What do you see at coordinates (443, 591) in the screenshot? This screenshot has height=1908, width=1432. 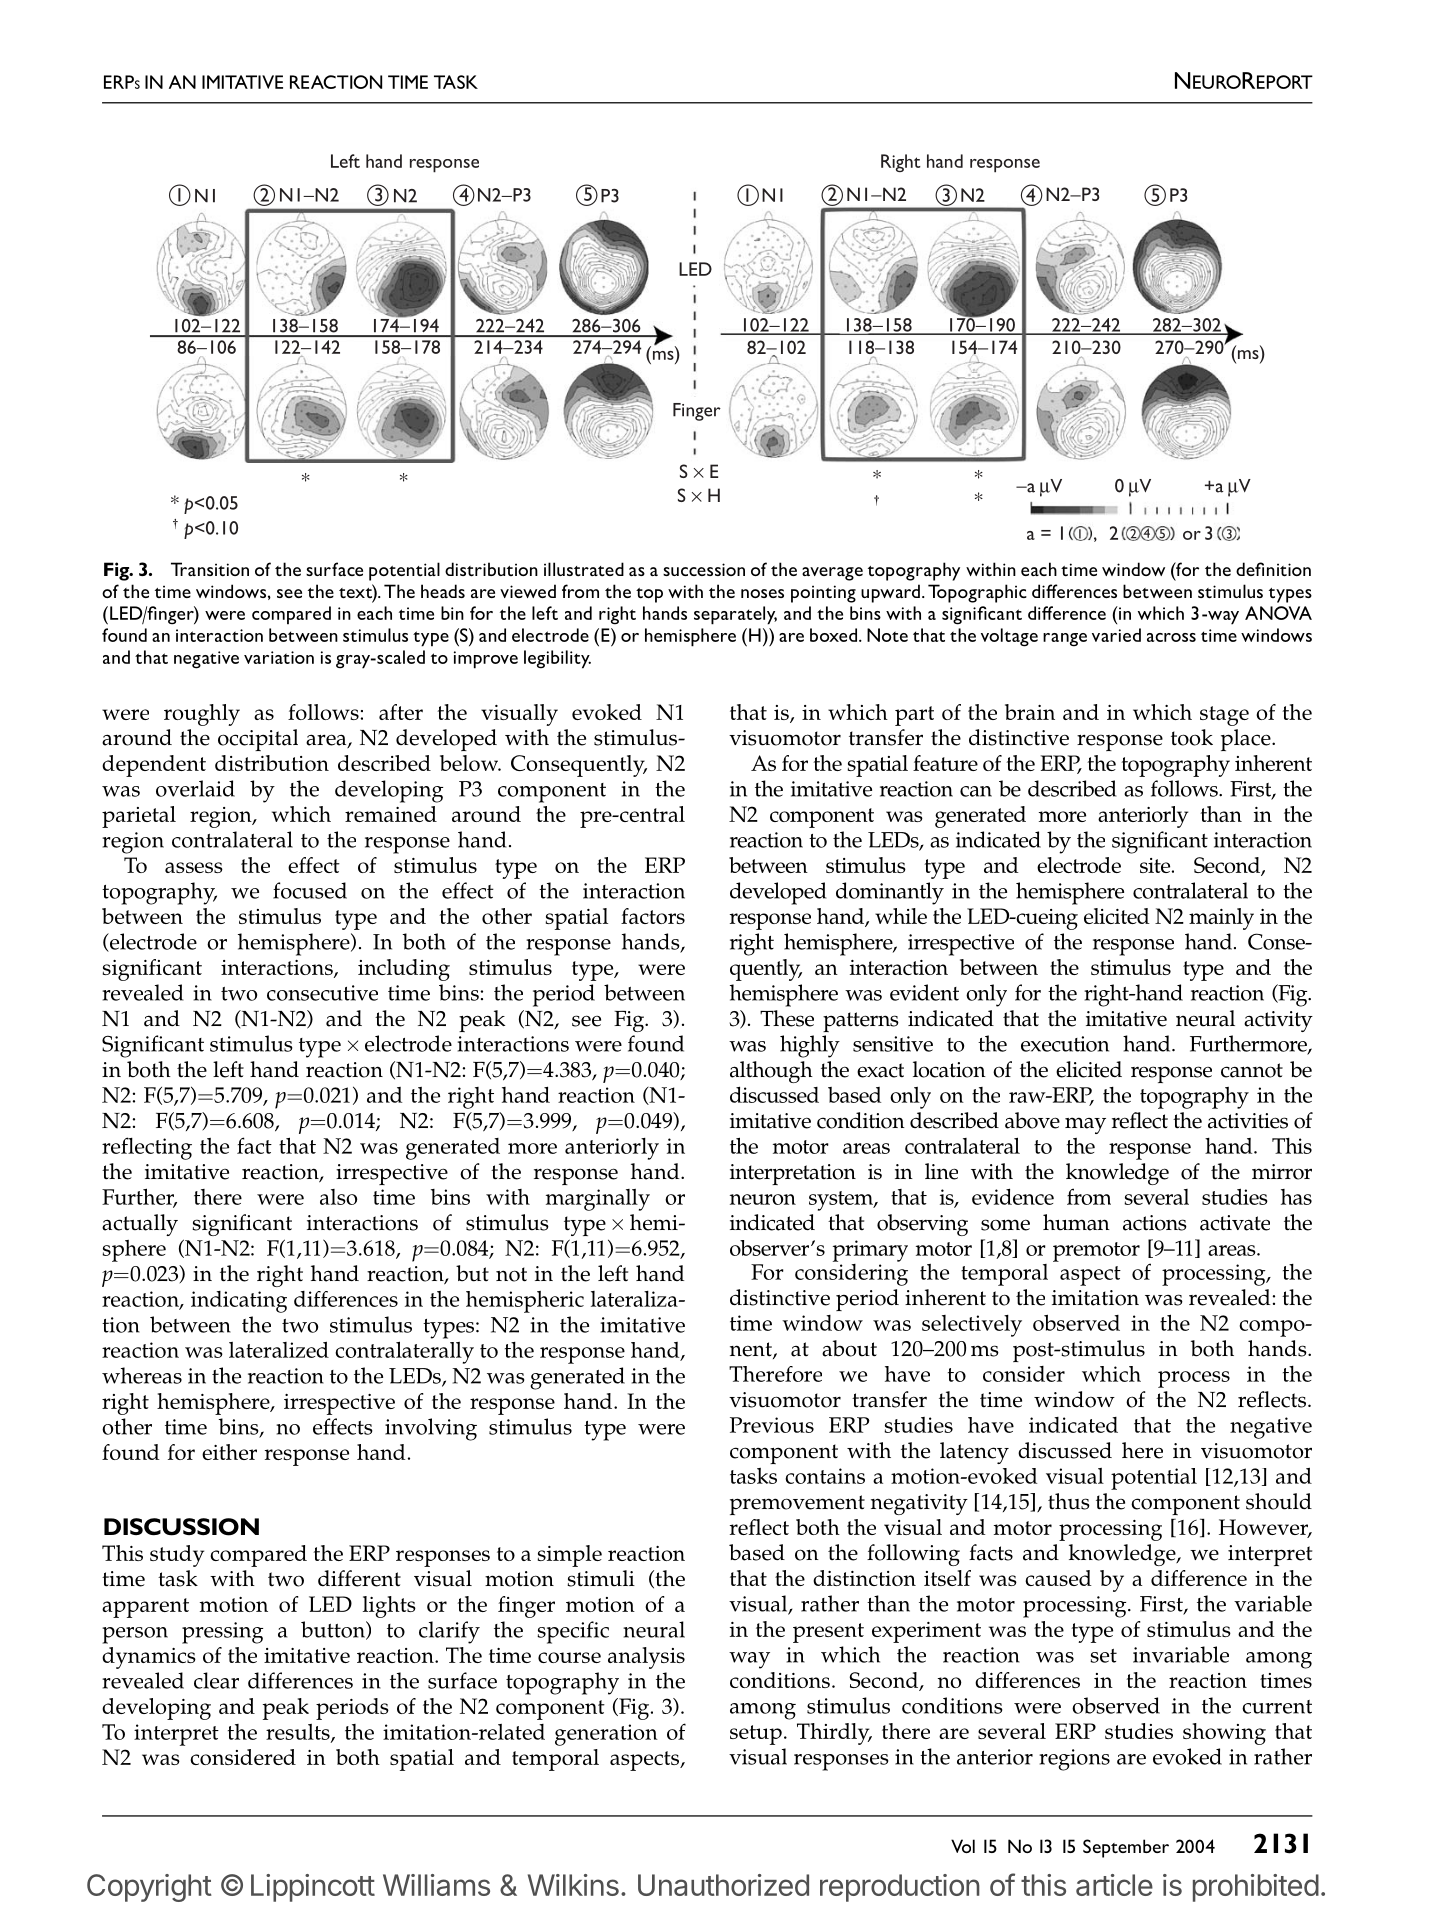 I see `heads` at bounding box center [443, 591].
